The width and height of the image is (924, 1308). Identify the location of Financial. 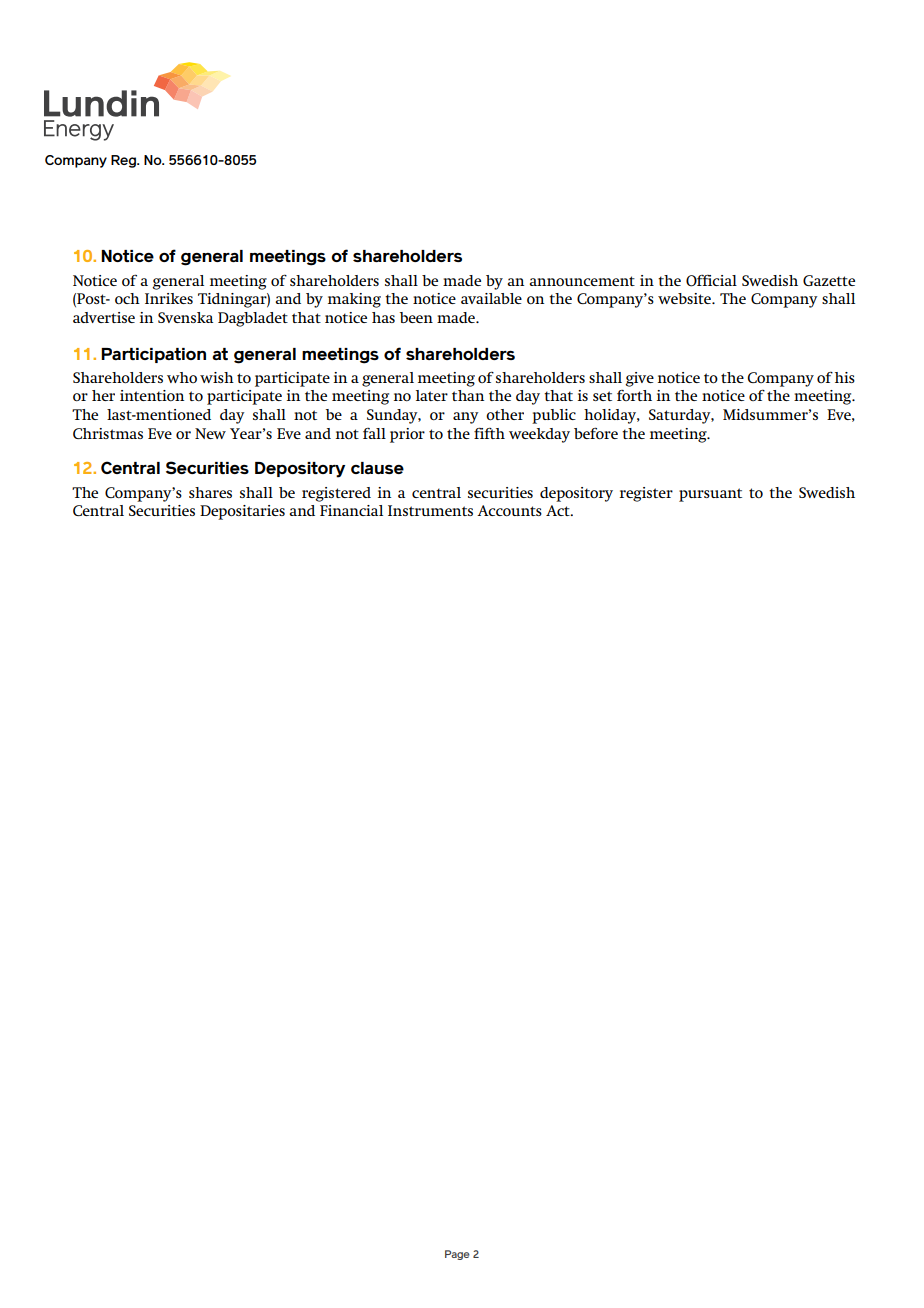
(351, 510).
